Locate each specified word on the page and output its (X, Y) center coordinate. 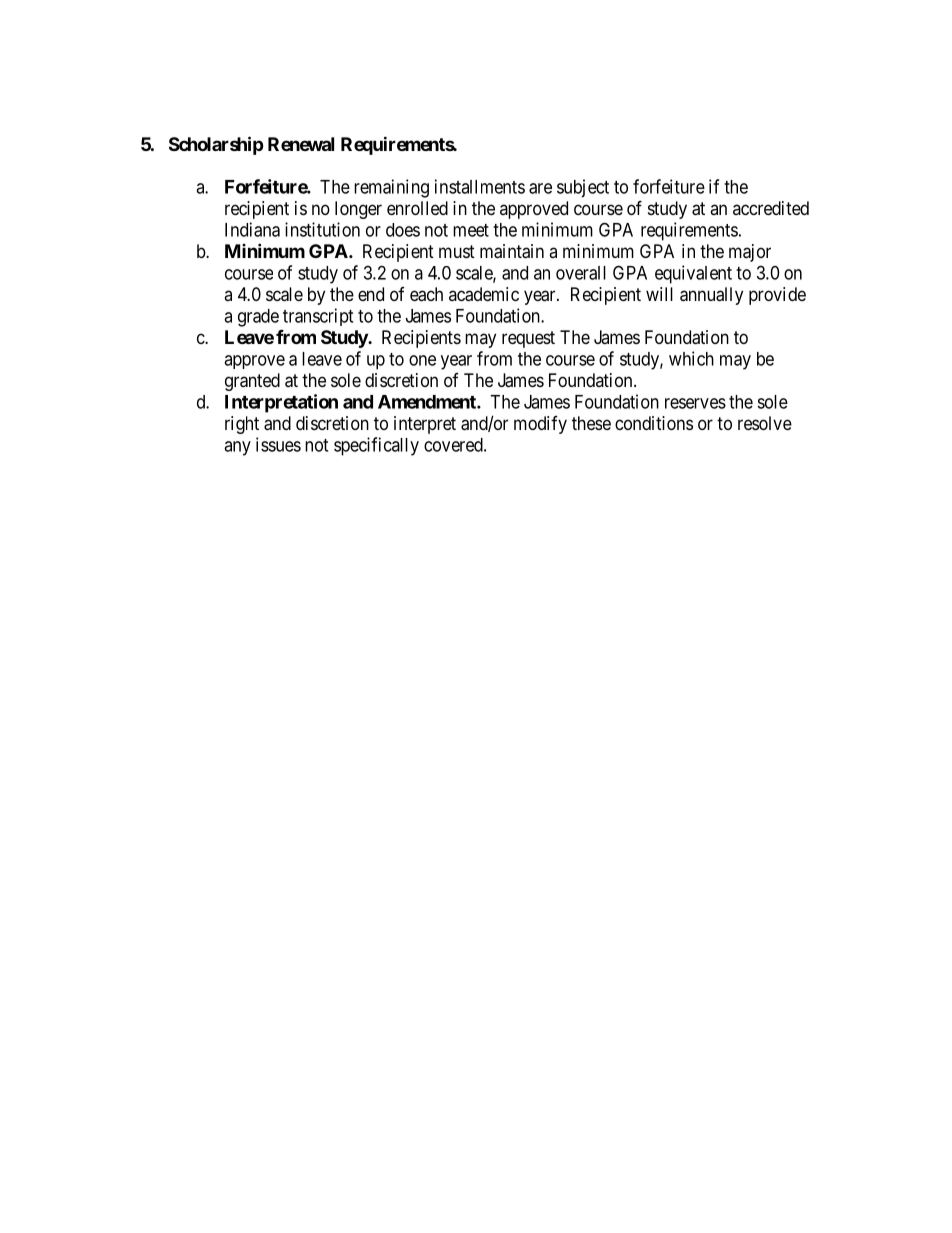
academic (484, 294)
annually (711, 296)
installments (480, 186)
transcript (318, 317)
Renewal (301, 144)
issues (278, 444)
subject (583, 188)
